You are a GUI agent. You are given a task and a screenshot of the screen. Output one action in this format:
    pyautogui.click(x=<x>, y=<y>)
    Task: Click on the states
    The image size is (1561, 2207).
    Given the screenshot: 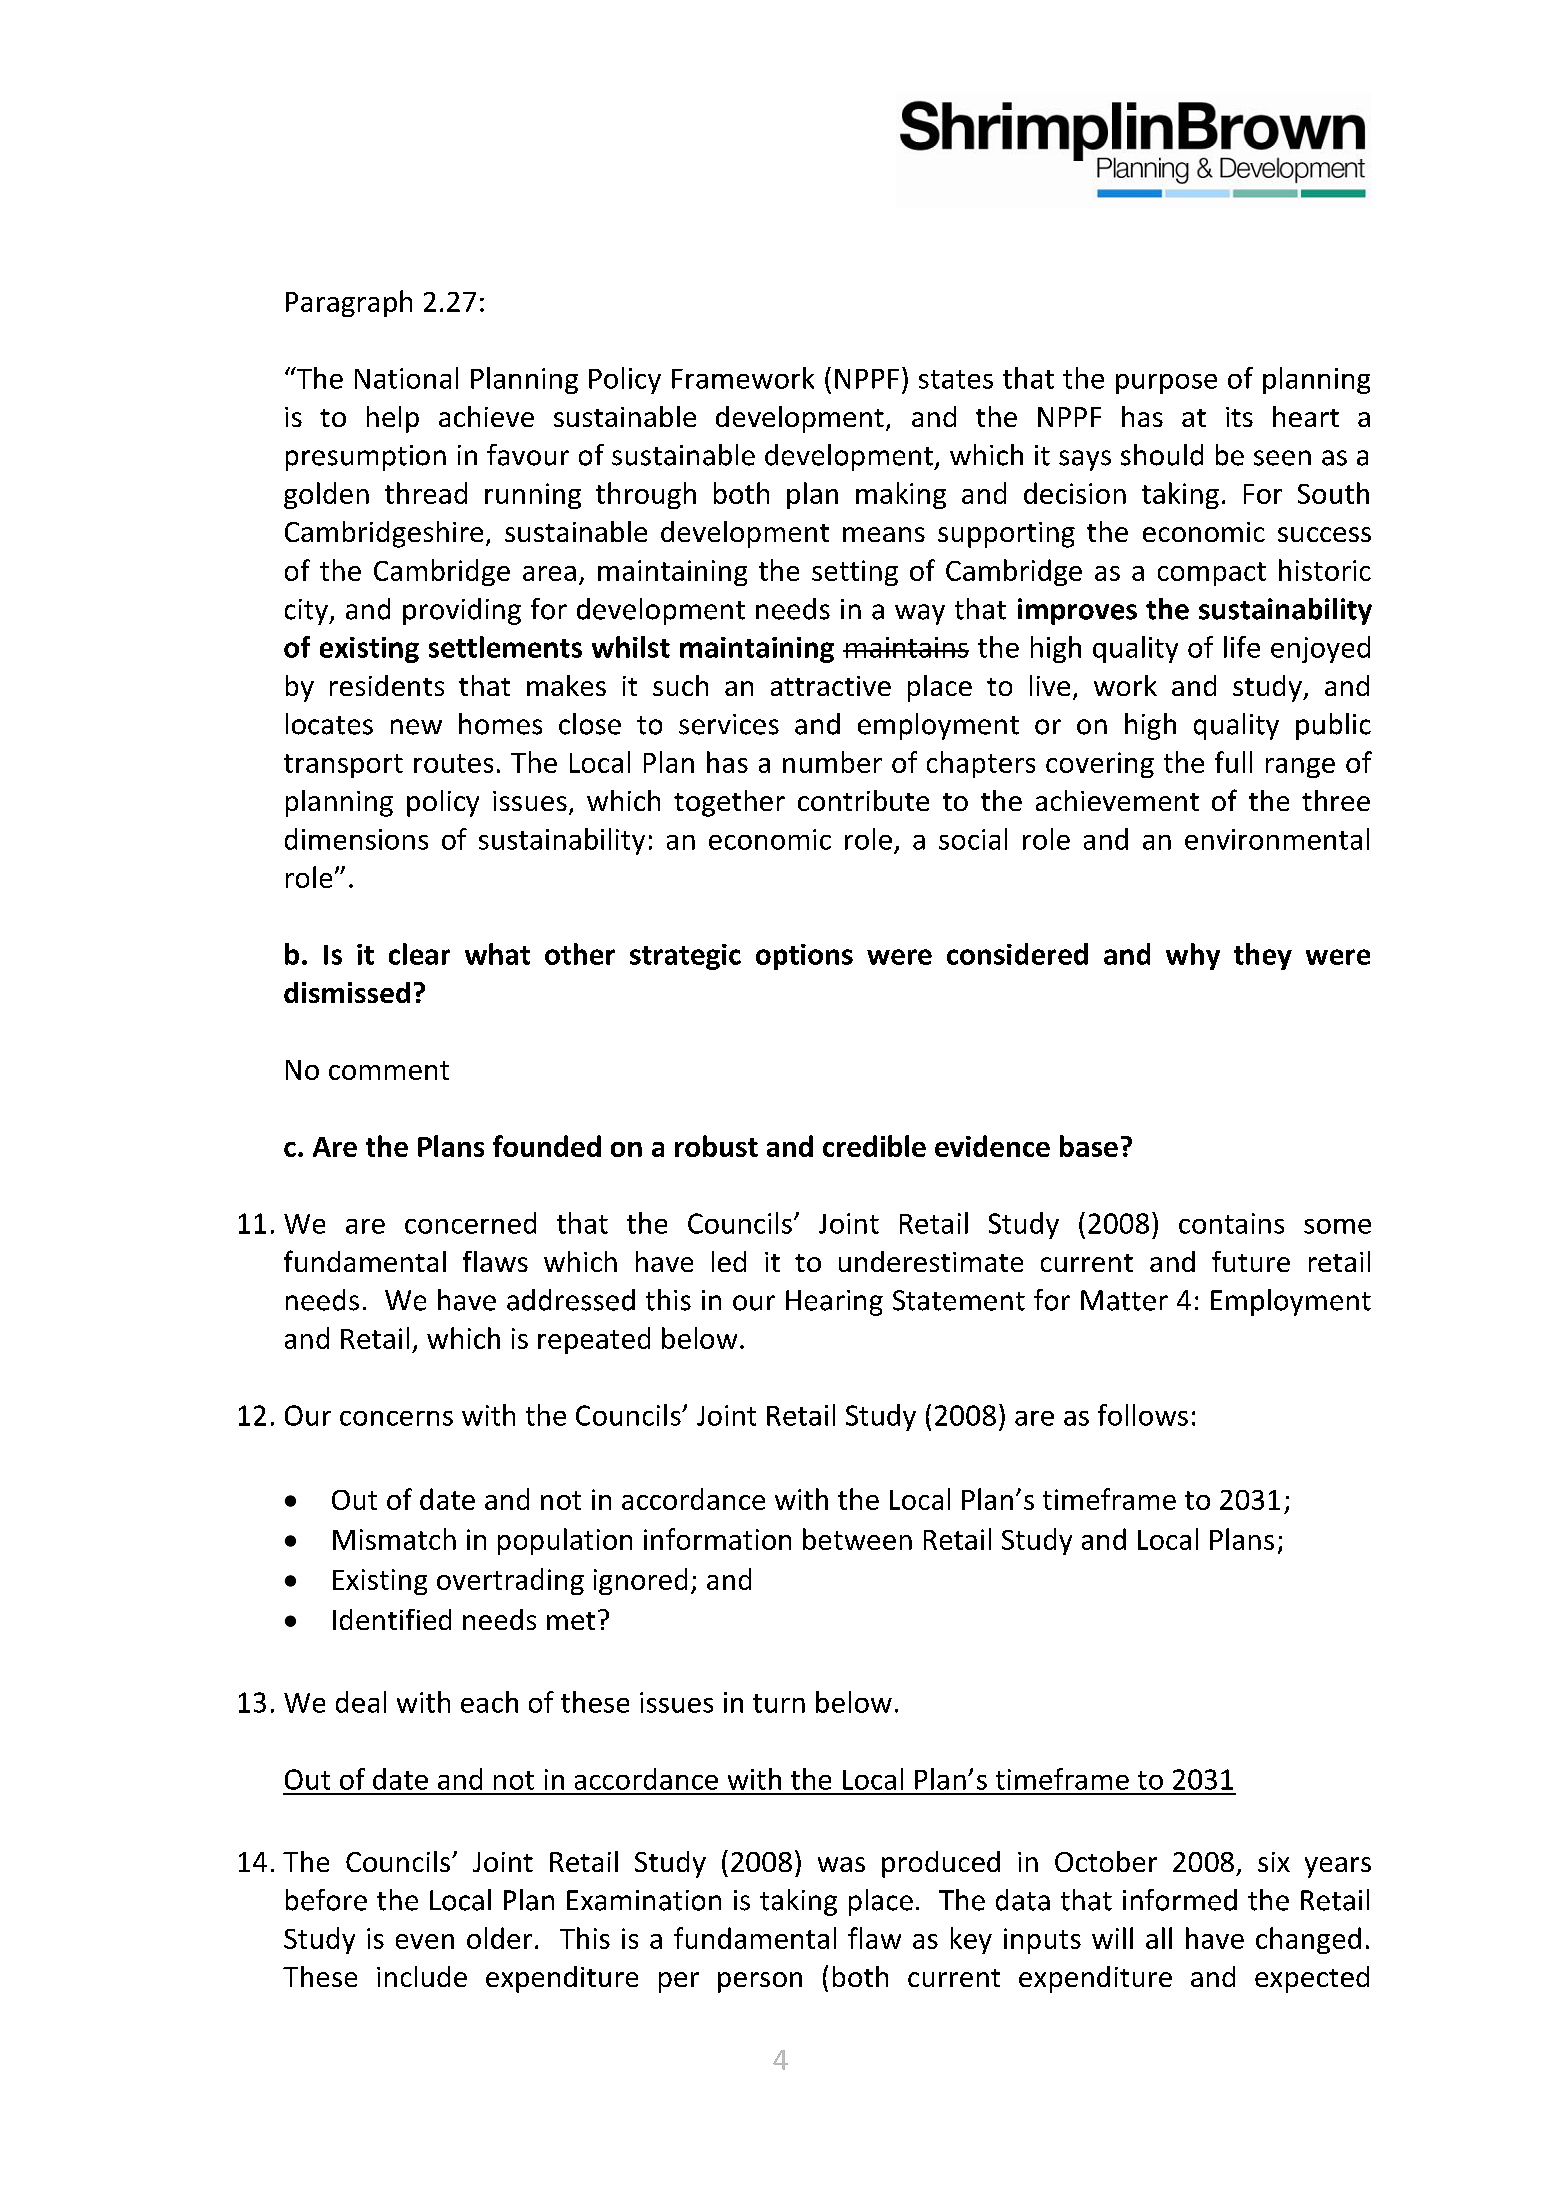 What is the action you would take?
    pyautogui.click(x=956, y=379)
